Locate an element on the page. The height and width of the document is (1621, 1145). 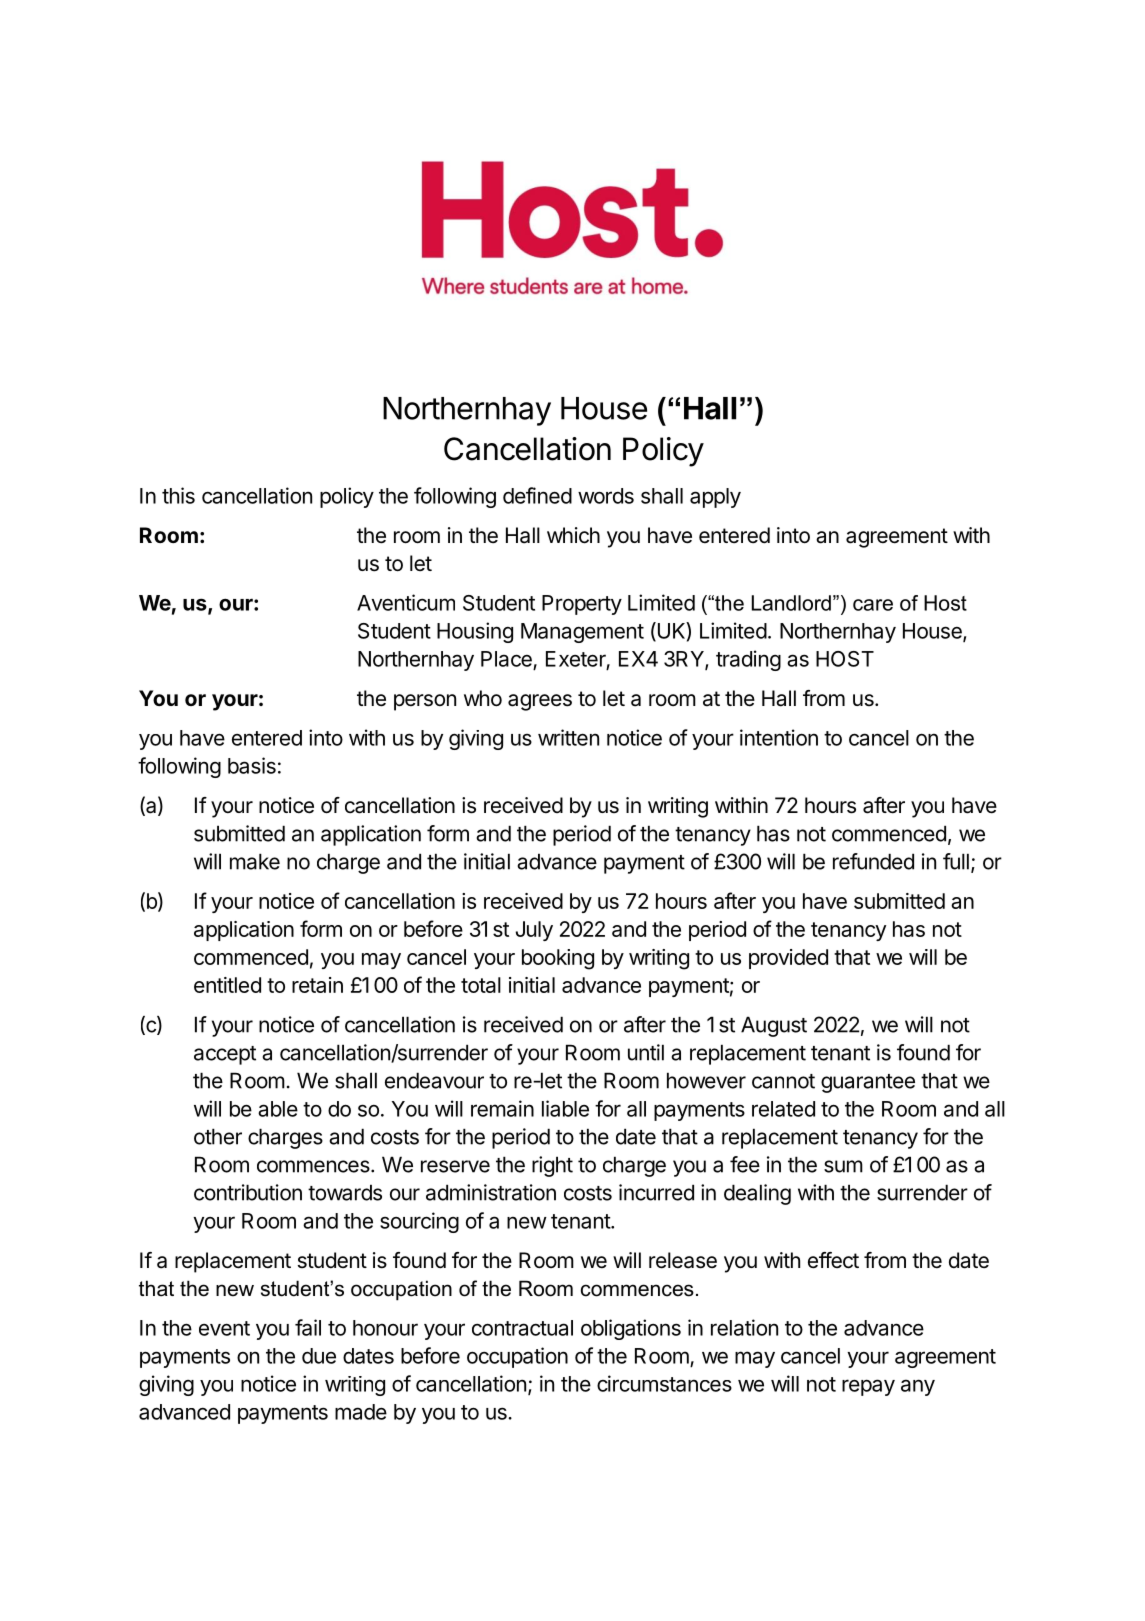
basis is located at coordinates (252, 765).
